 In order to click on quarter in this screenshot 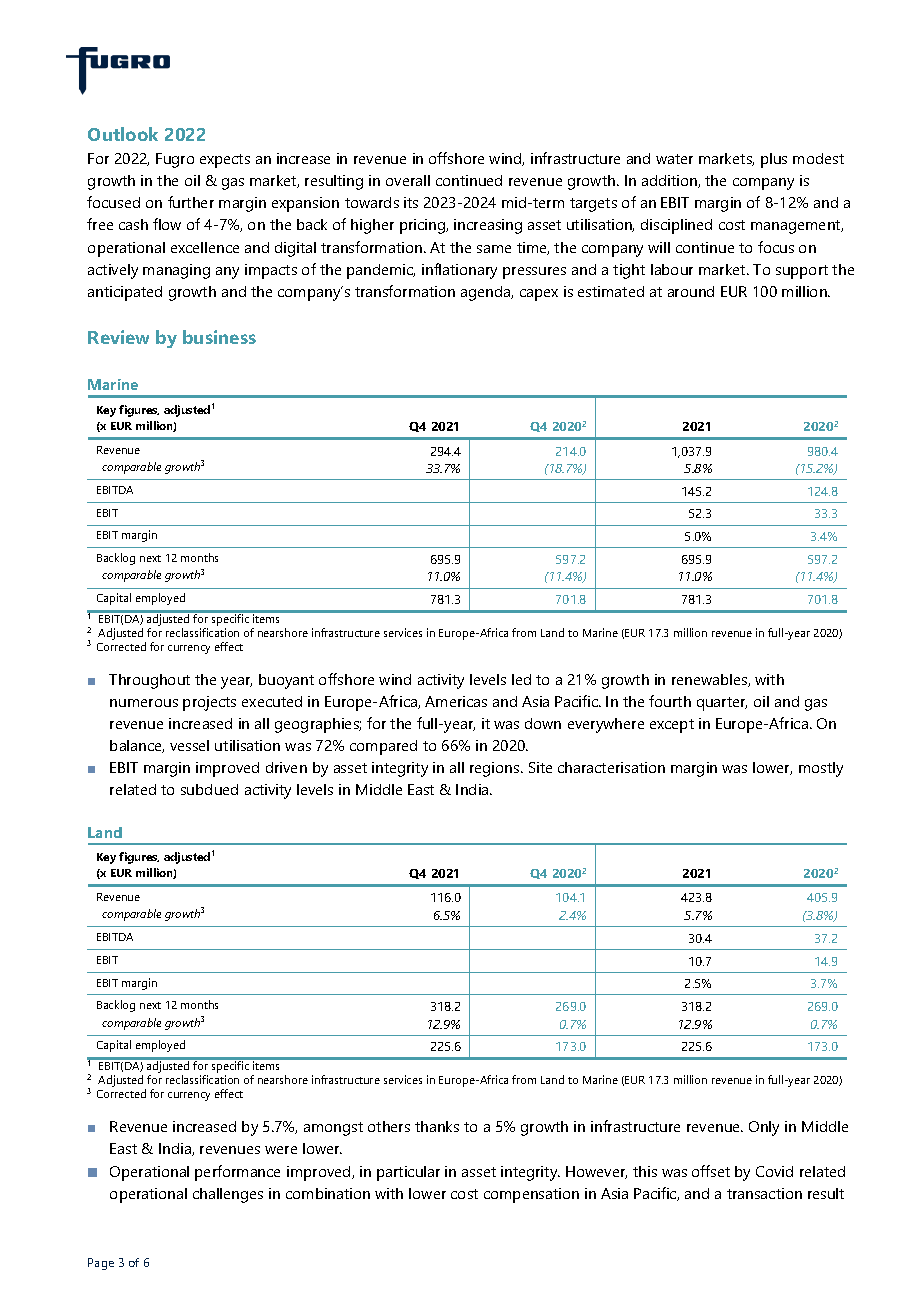, I will do `click(722, 704)`.
